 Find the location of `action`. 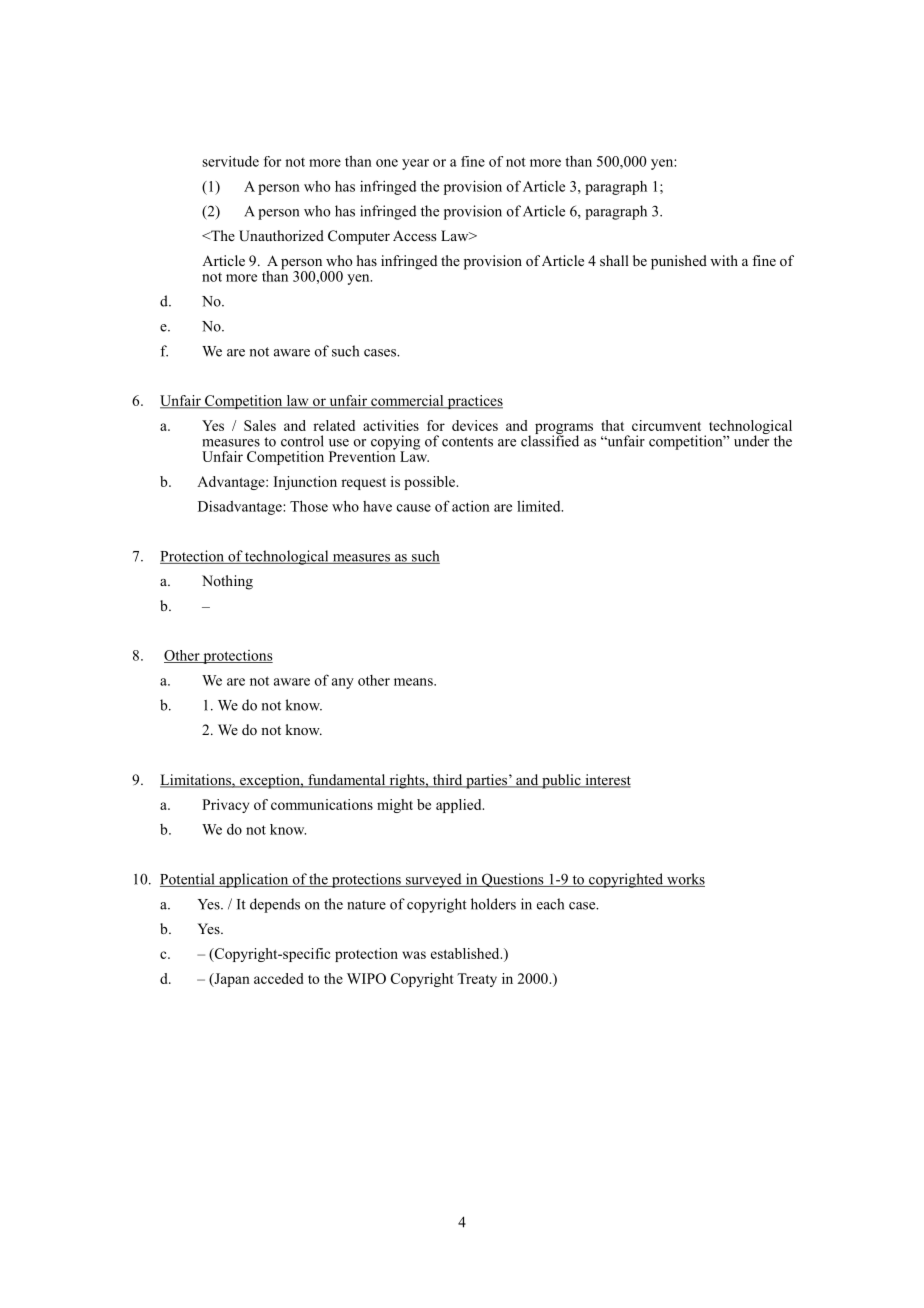

action is located at coordinates (471, 506).
